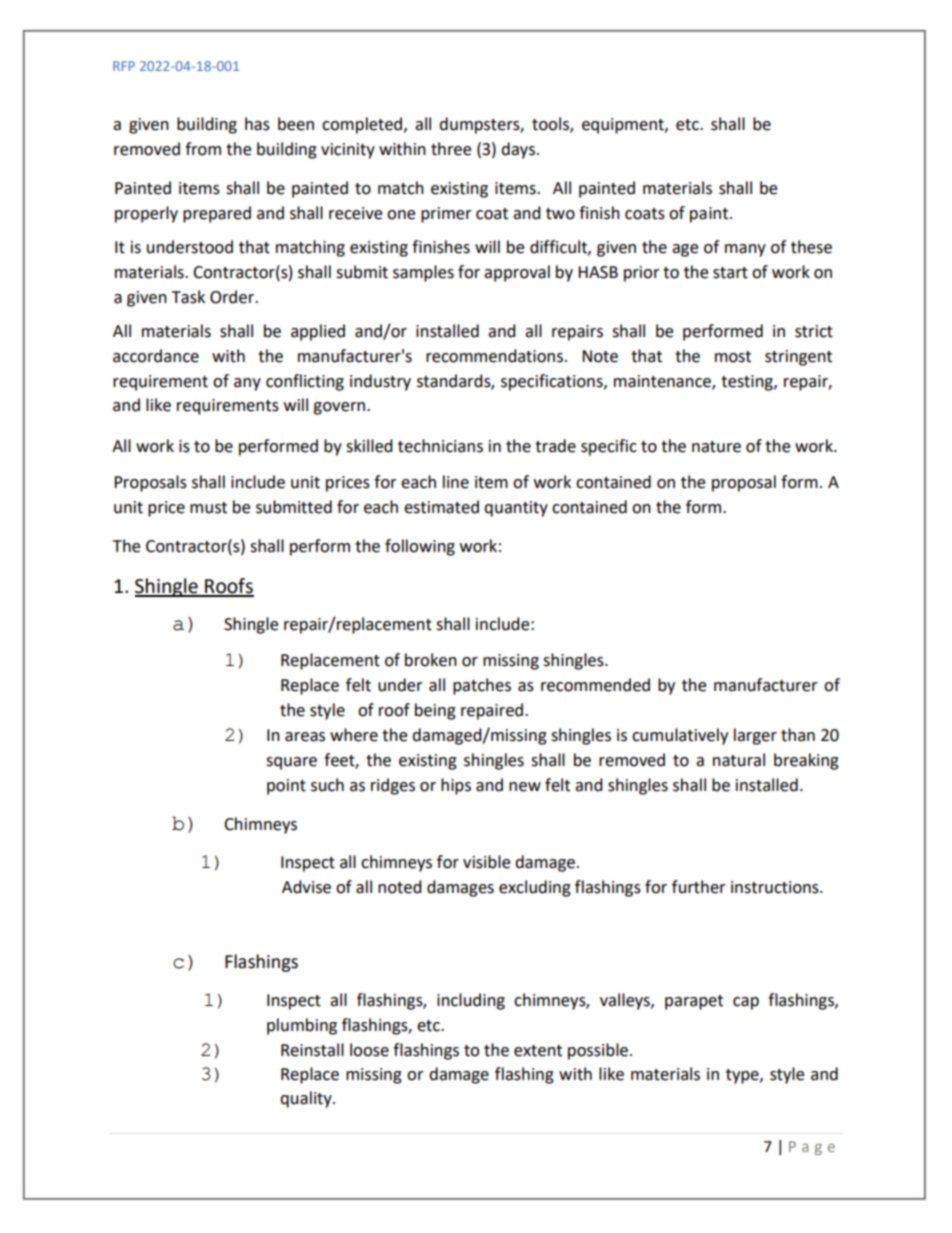  What do you see at coordinates (208, 508) in the document?
I see `must` at bounding box center [208, 508].
